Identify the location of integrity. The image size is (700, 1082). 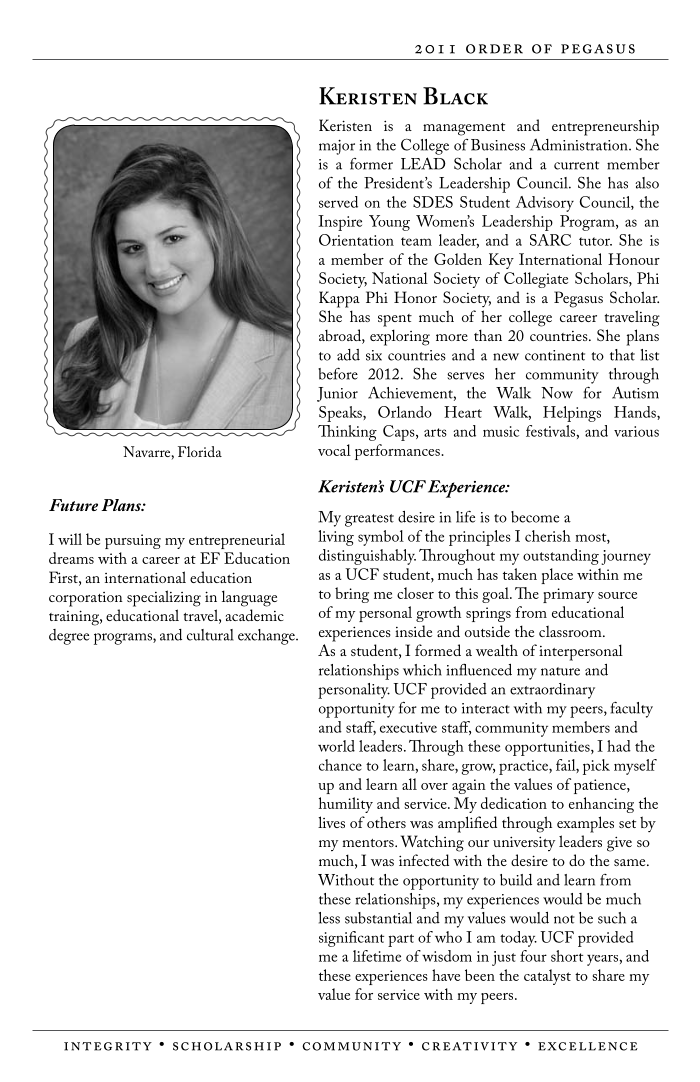
(108, 1046).
